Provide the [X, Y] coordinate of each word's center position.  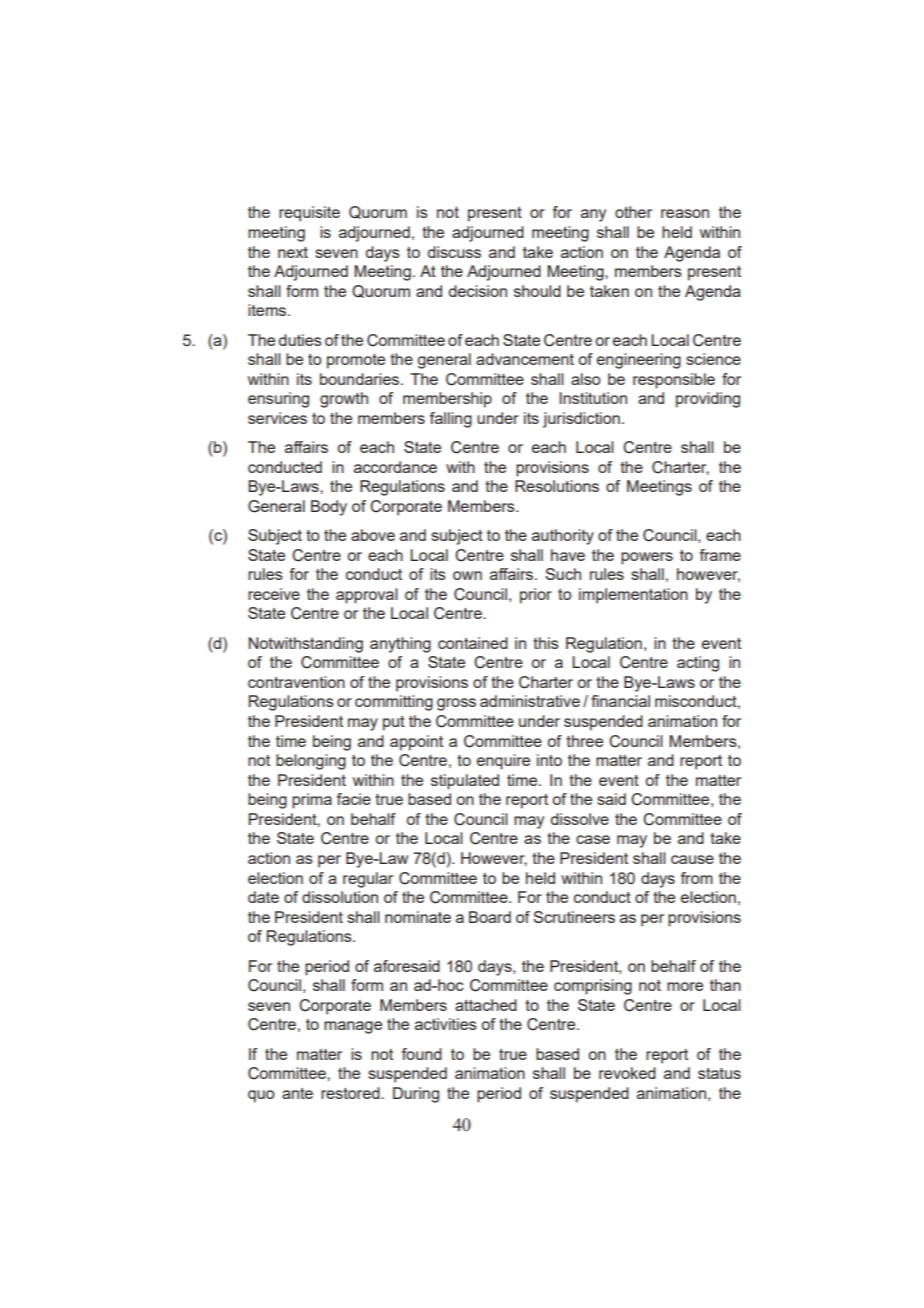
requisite [309, 214]
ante [297, 1093]
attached [486, 1005]
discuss [454, 252]
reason [685, 213]
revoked [627, 1073]
